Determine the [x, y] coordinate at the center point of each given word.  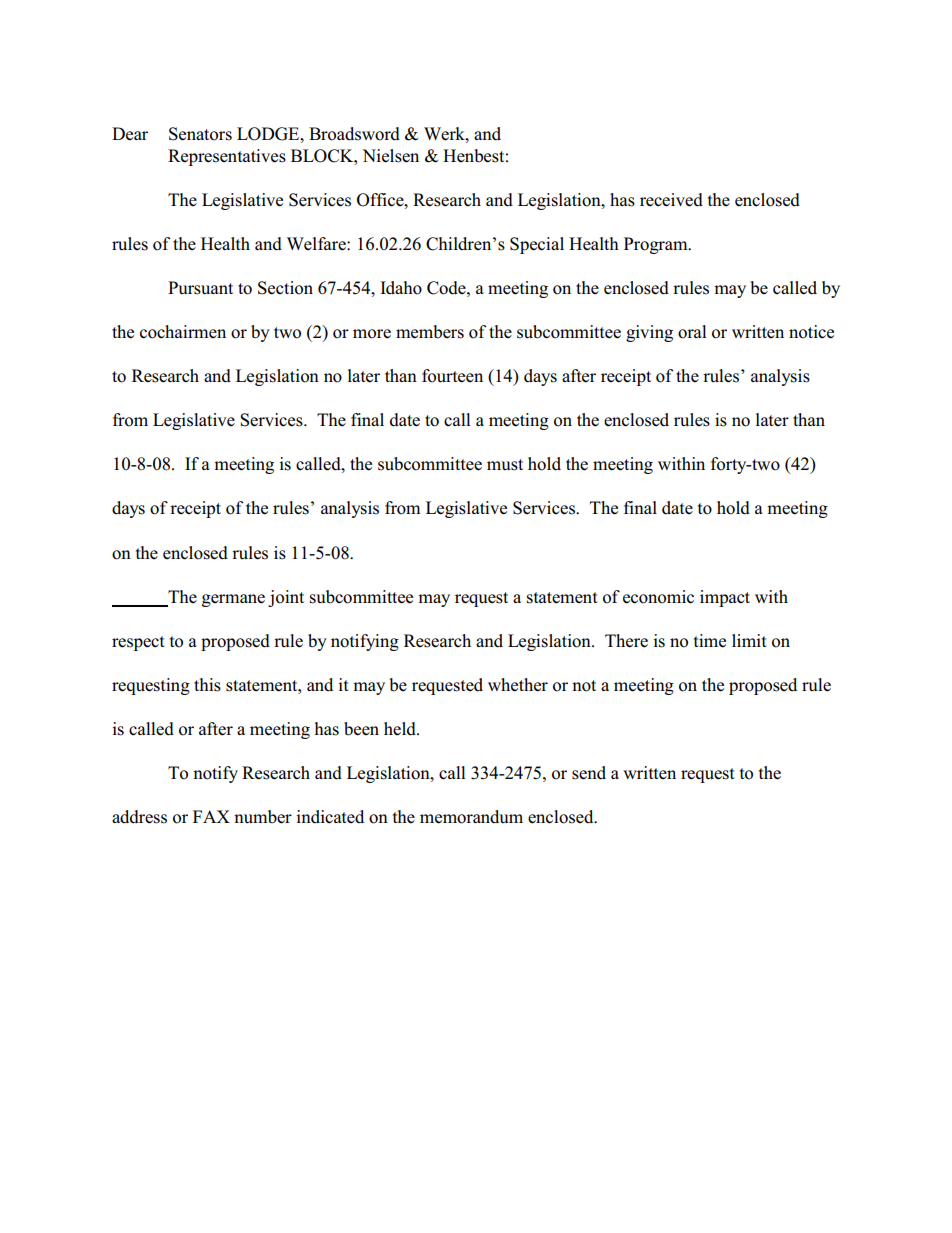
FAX [211, 816]
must [505, 465]
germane [233, 600]
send [589, 773]
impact [725, 598]
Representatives [227, 157]
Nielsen [390, 156]
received [671, 200]
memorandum [471, 817]
